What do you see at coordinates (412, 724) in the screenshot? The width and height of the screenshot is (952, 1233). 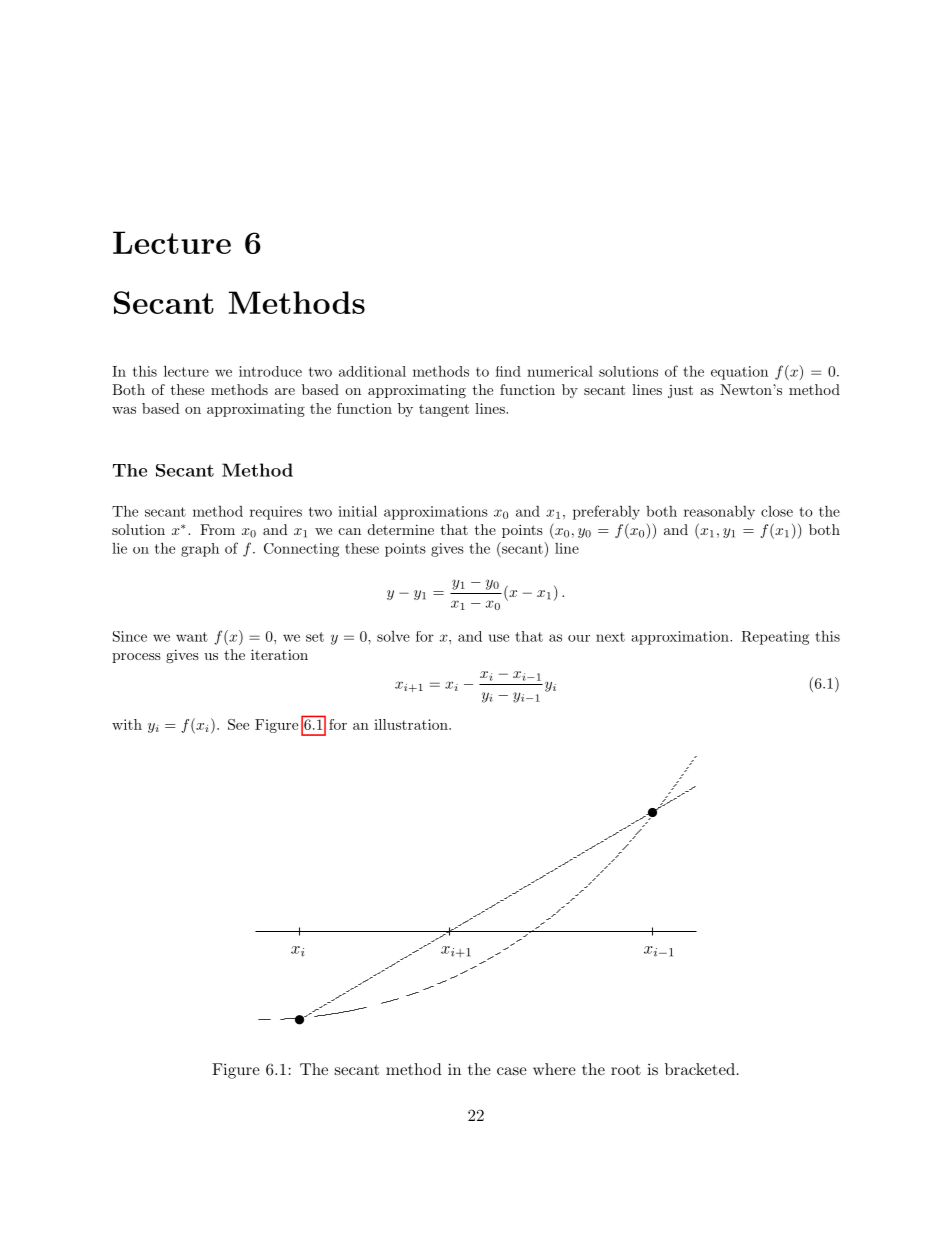 I see `illustration` at bounding box center [412, 724].
